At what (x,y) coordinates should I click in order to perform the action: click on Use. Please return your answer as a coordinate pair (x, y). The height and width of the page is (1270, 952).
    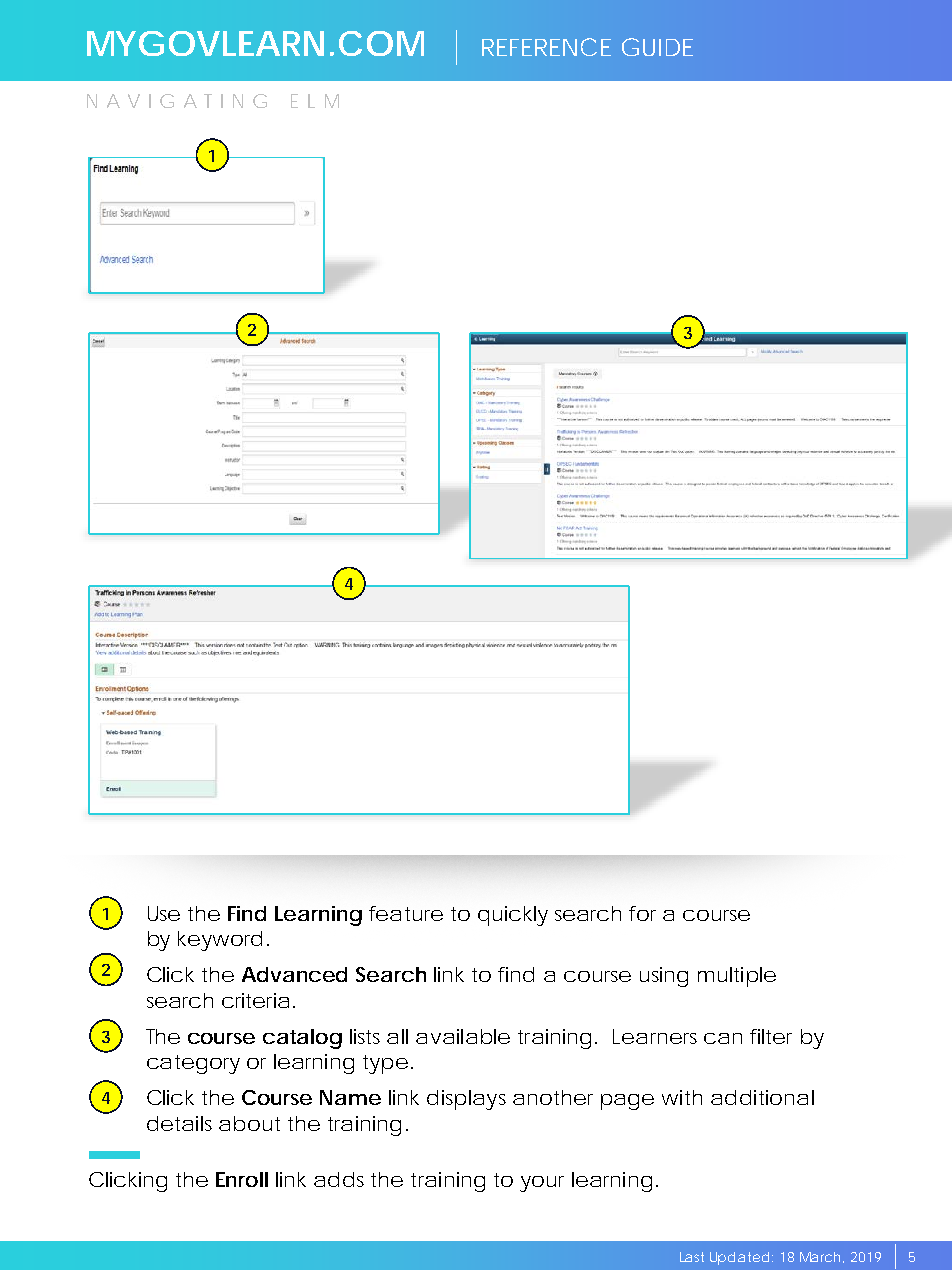
    Looking at the image, I should click on (164, 913).
